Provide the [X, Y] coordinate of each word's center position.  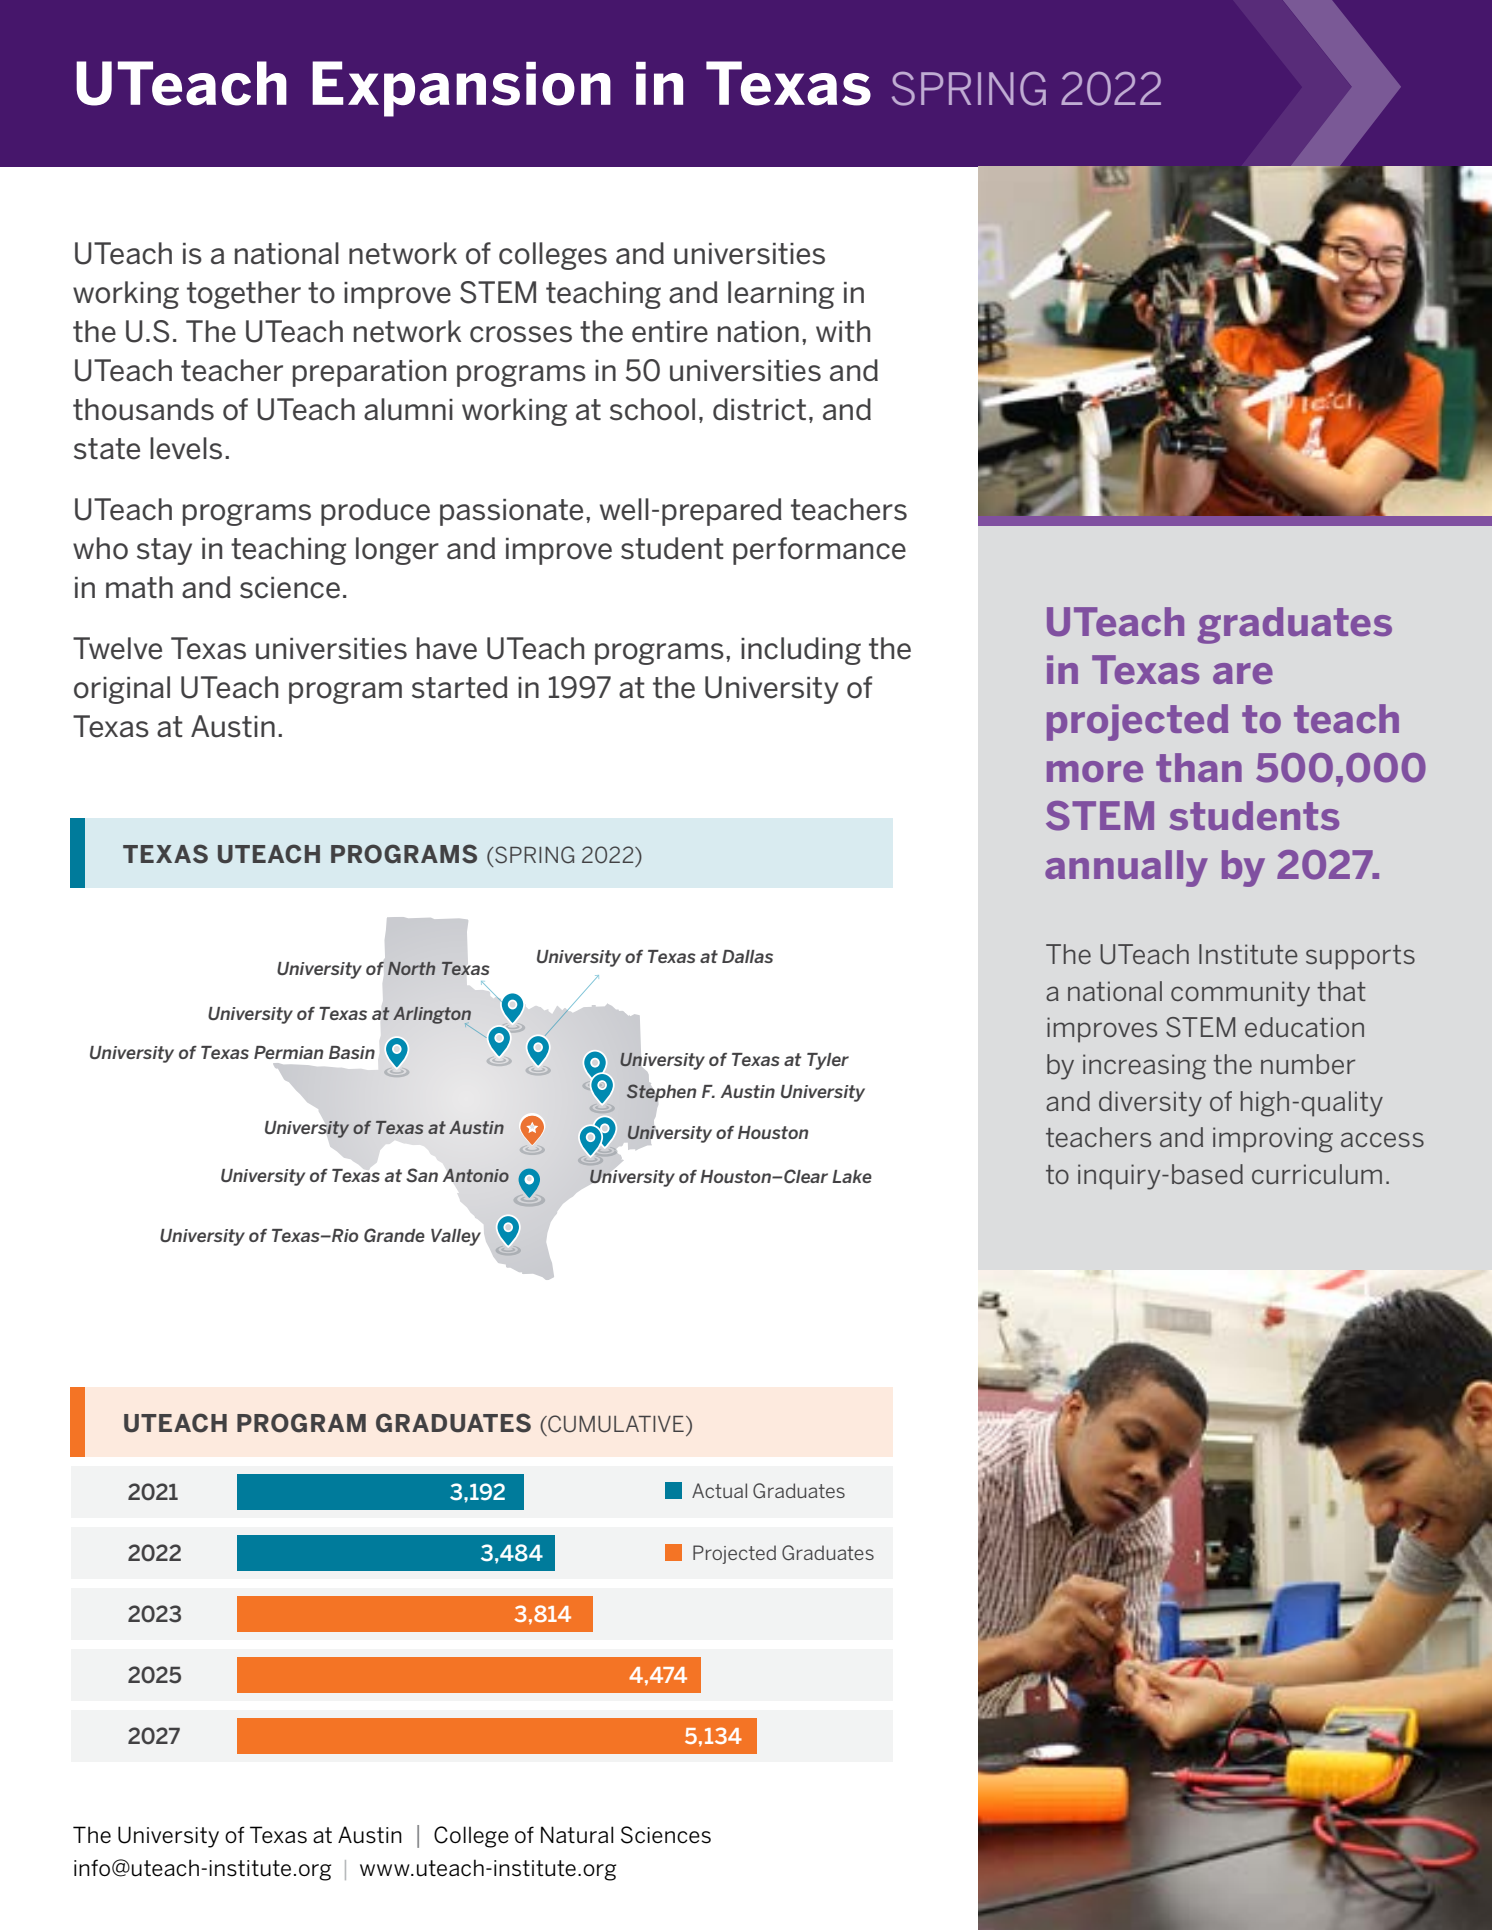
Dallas [747, 956]
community [1240, 994]
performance [819, 551]
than [1199, 767]
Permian [288, 1052]
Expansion [461, 89]
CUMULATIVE [615, 1424]
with [843, 331]
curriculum [1317, 1174]
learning [781, 295]
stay [164, 551]
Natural [577, 1835]
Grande [394, 1235]
